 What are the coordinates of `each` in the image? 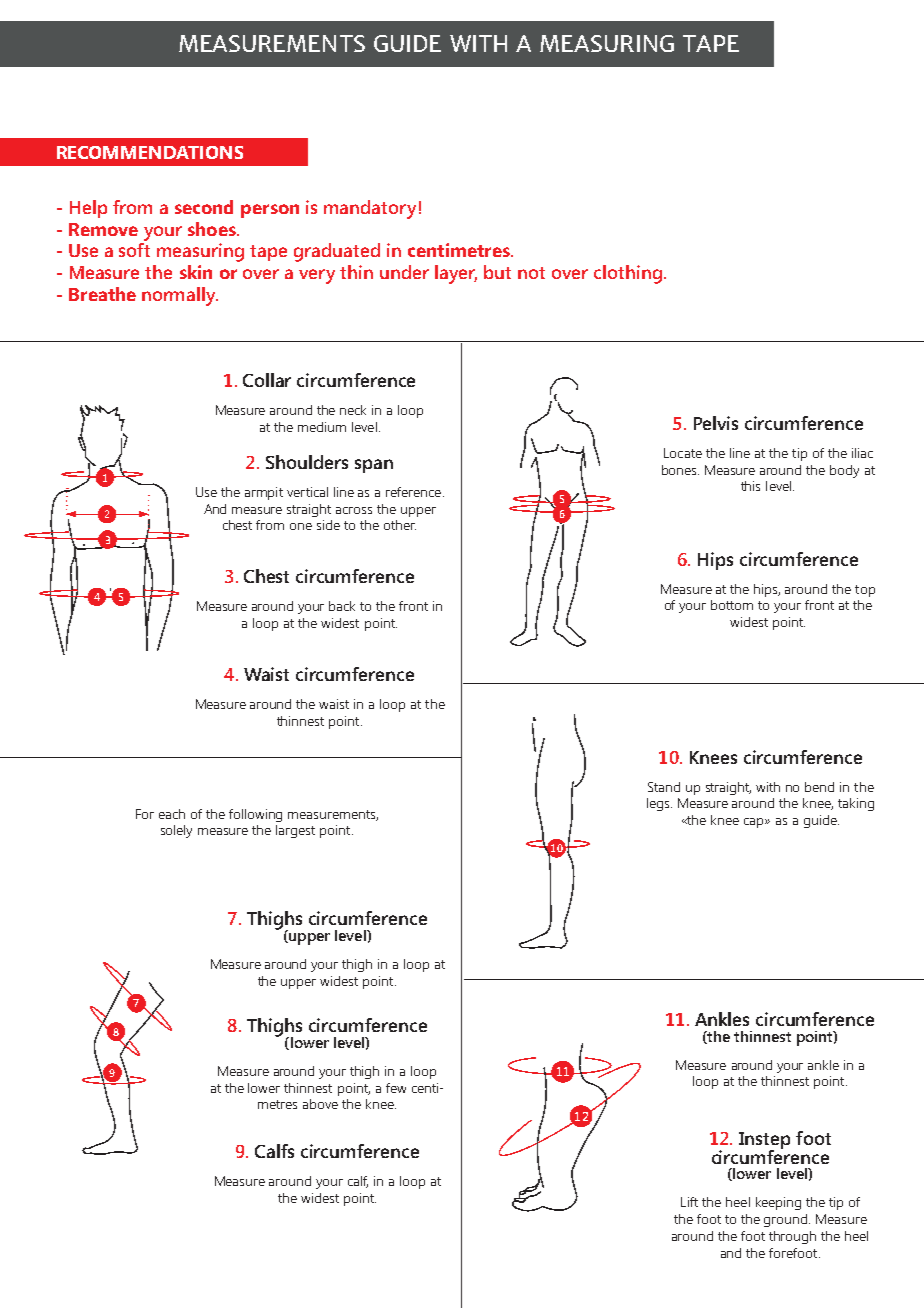 It's located at (172, 814).
